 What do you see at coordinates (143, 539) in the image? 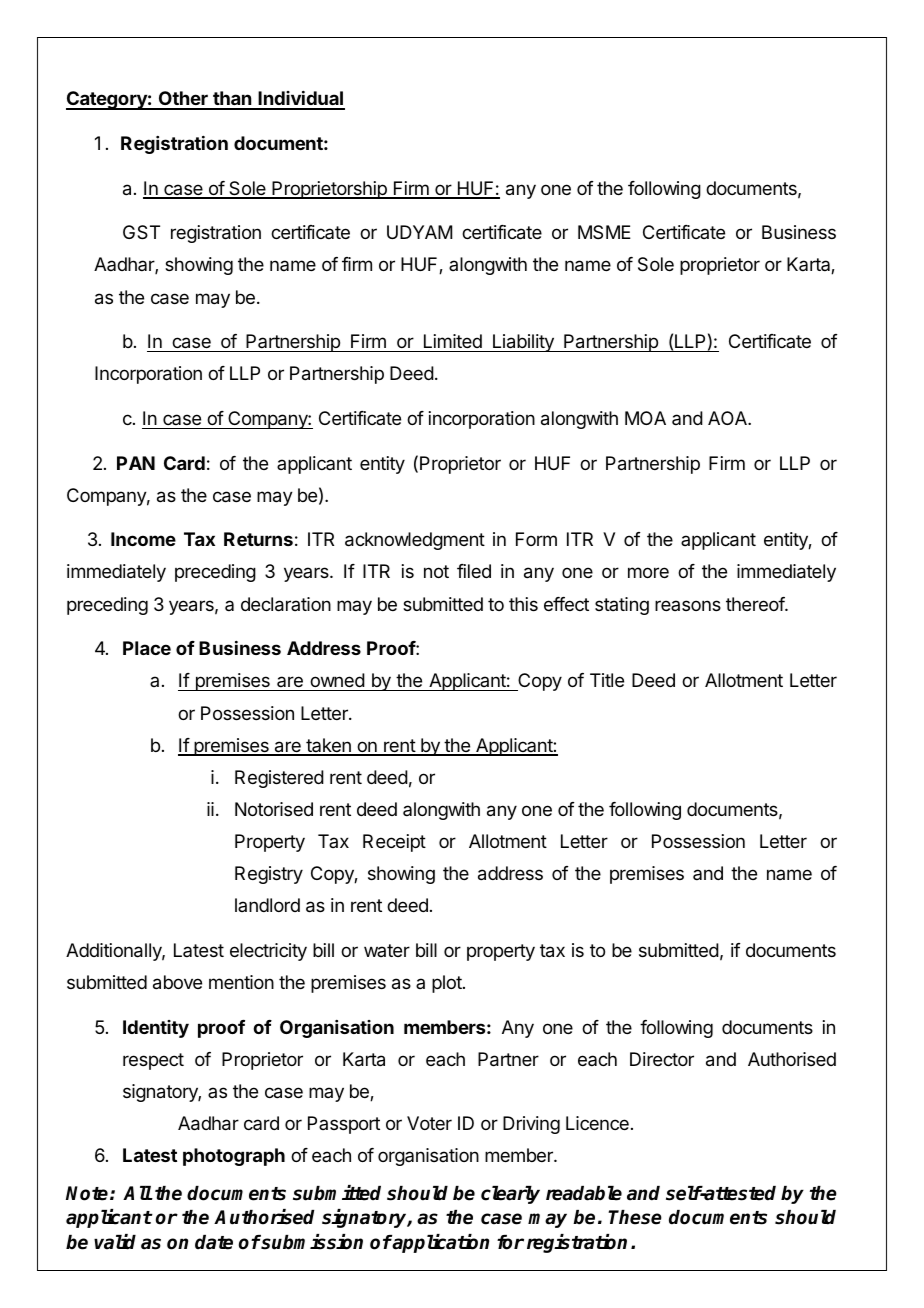
I see `Income` at bounding box center [143, 539].
